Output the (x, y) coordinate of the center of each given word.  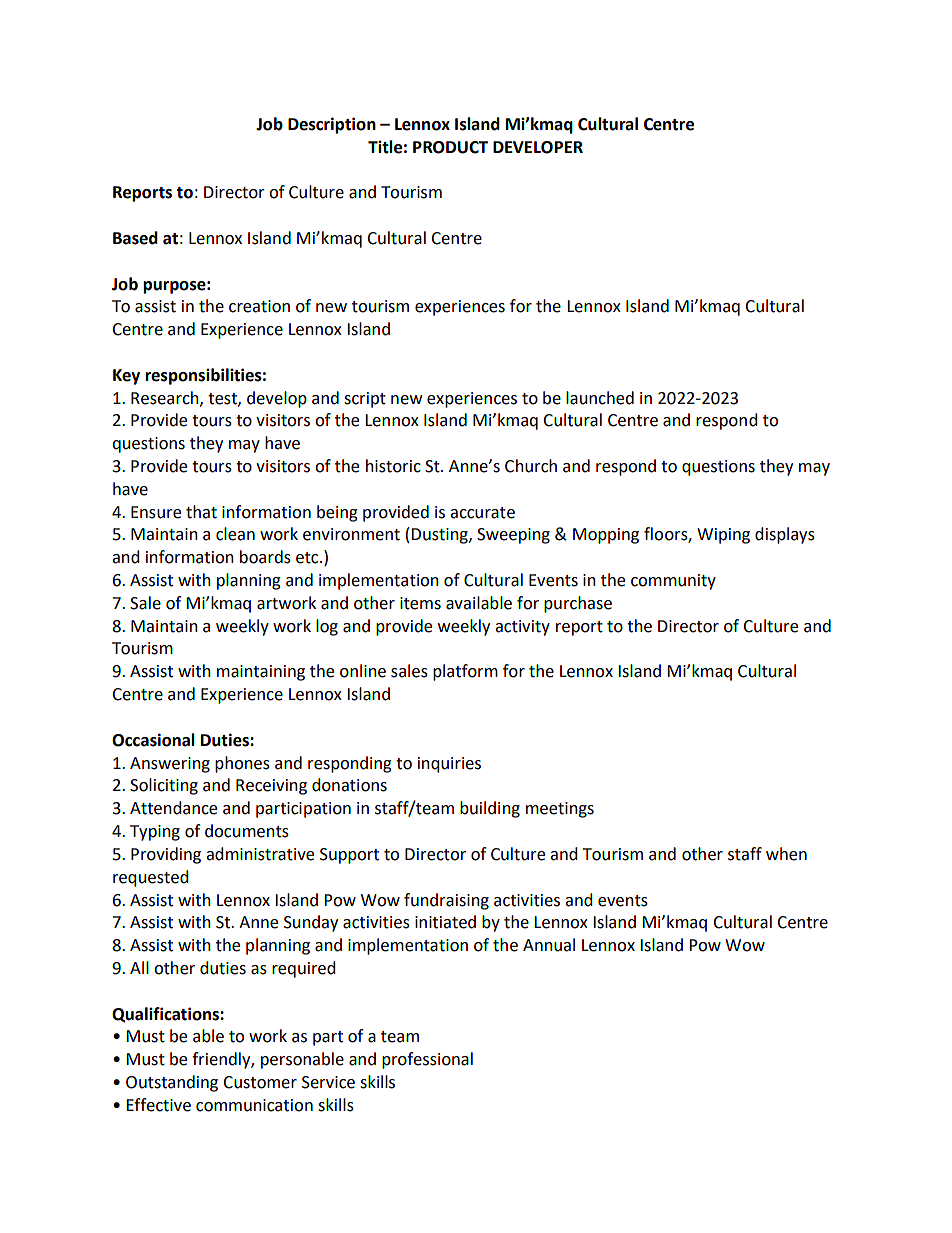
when (786, 854)
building (490, 809)
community (673, 582)
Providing (166, 855)
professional (427, 1060)
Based (135, 238)
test (223, 399)
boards (265, 557)
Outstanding (172, 1083)
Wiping (723, 536)
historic (393, 466)
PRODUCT (450, 147)
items (420, 603)
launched (600, 398)
